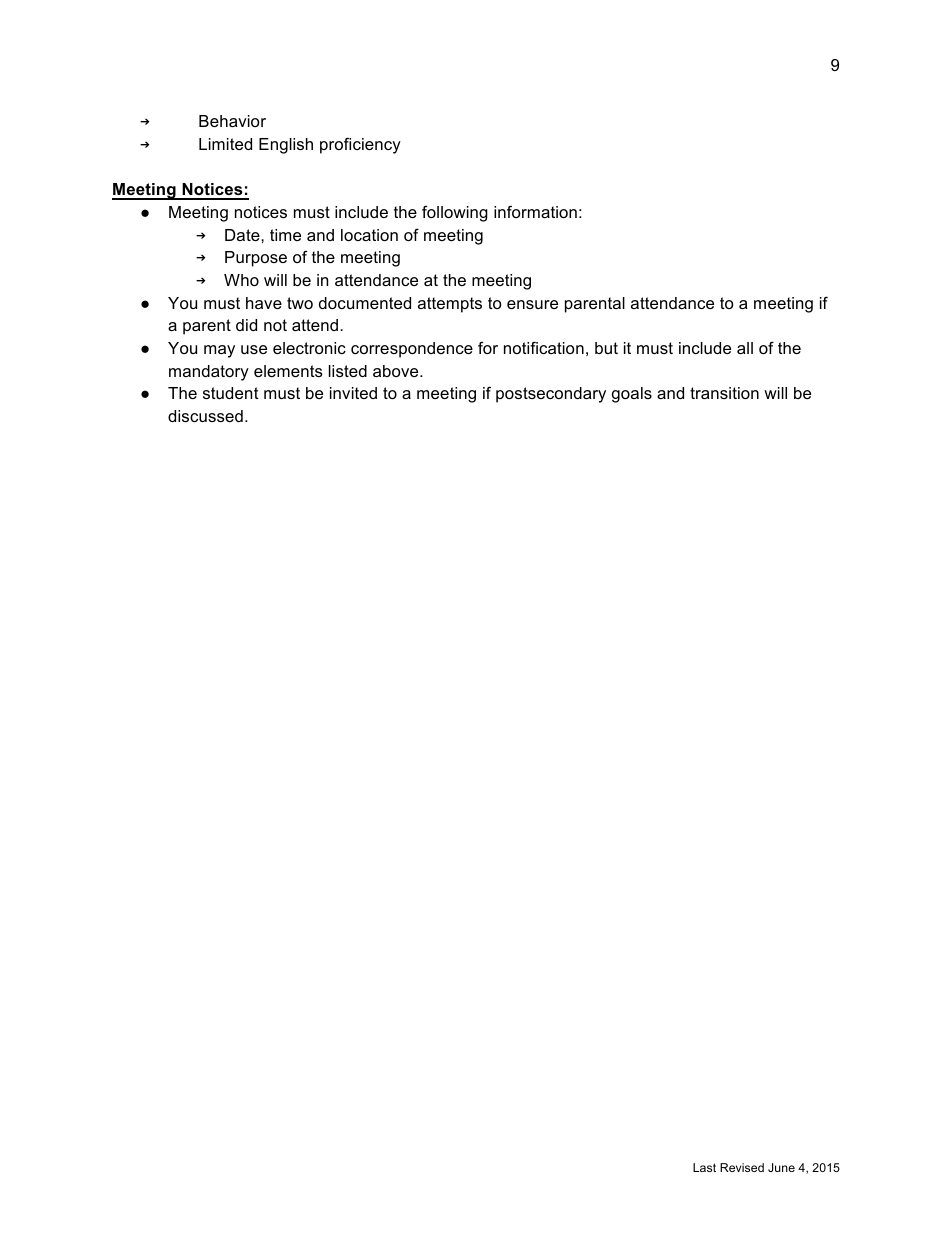 The height and width of the document is (1233, 952). I want to click on information, so click(535, 211).
